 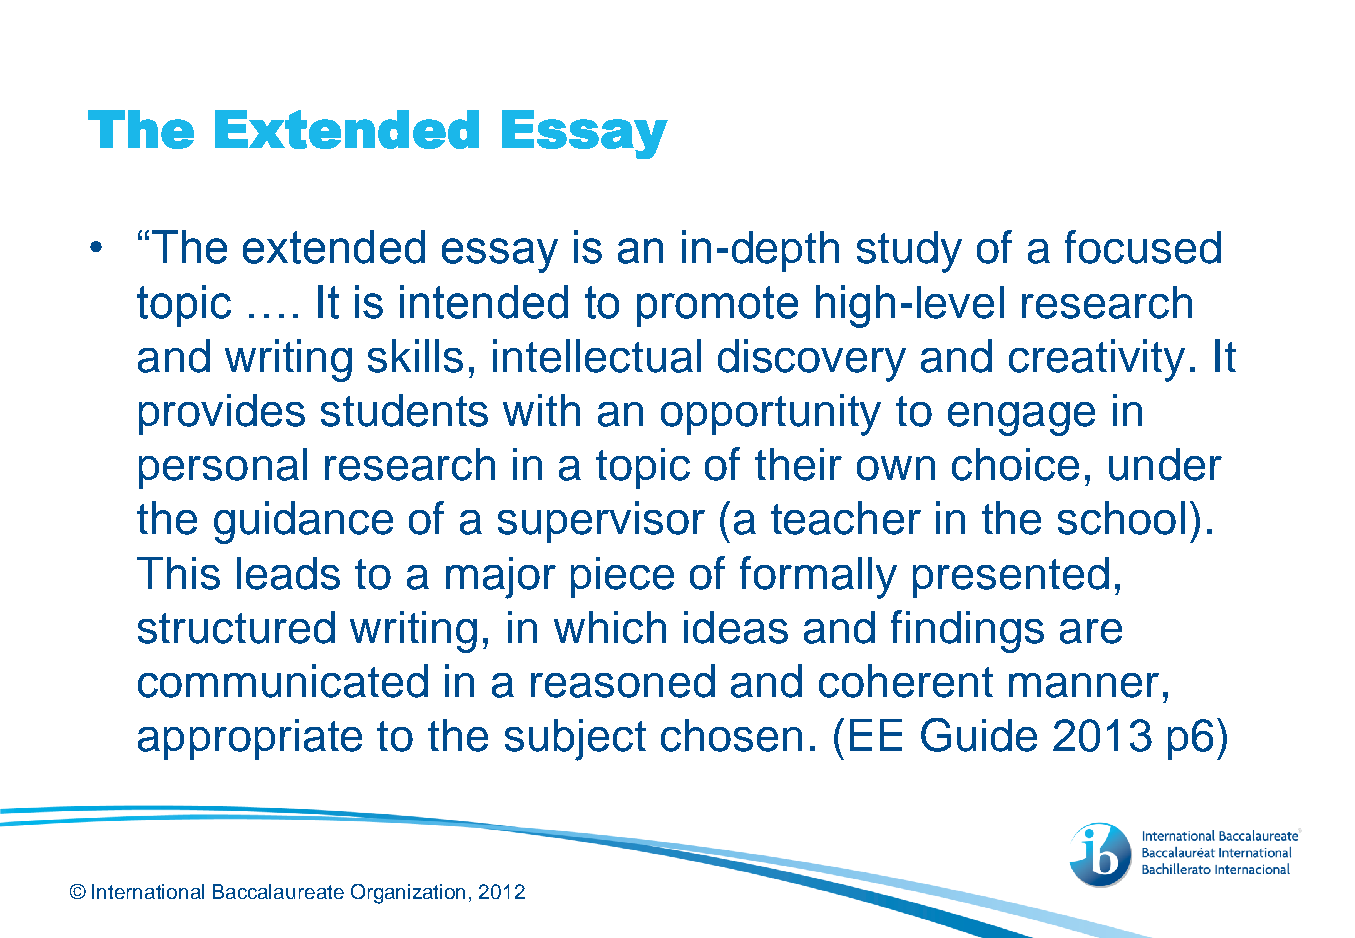 What do you see at coordinates (408, 894) in the document?
I see `Organization` at bounding box center [408, 894].
